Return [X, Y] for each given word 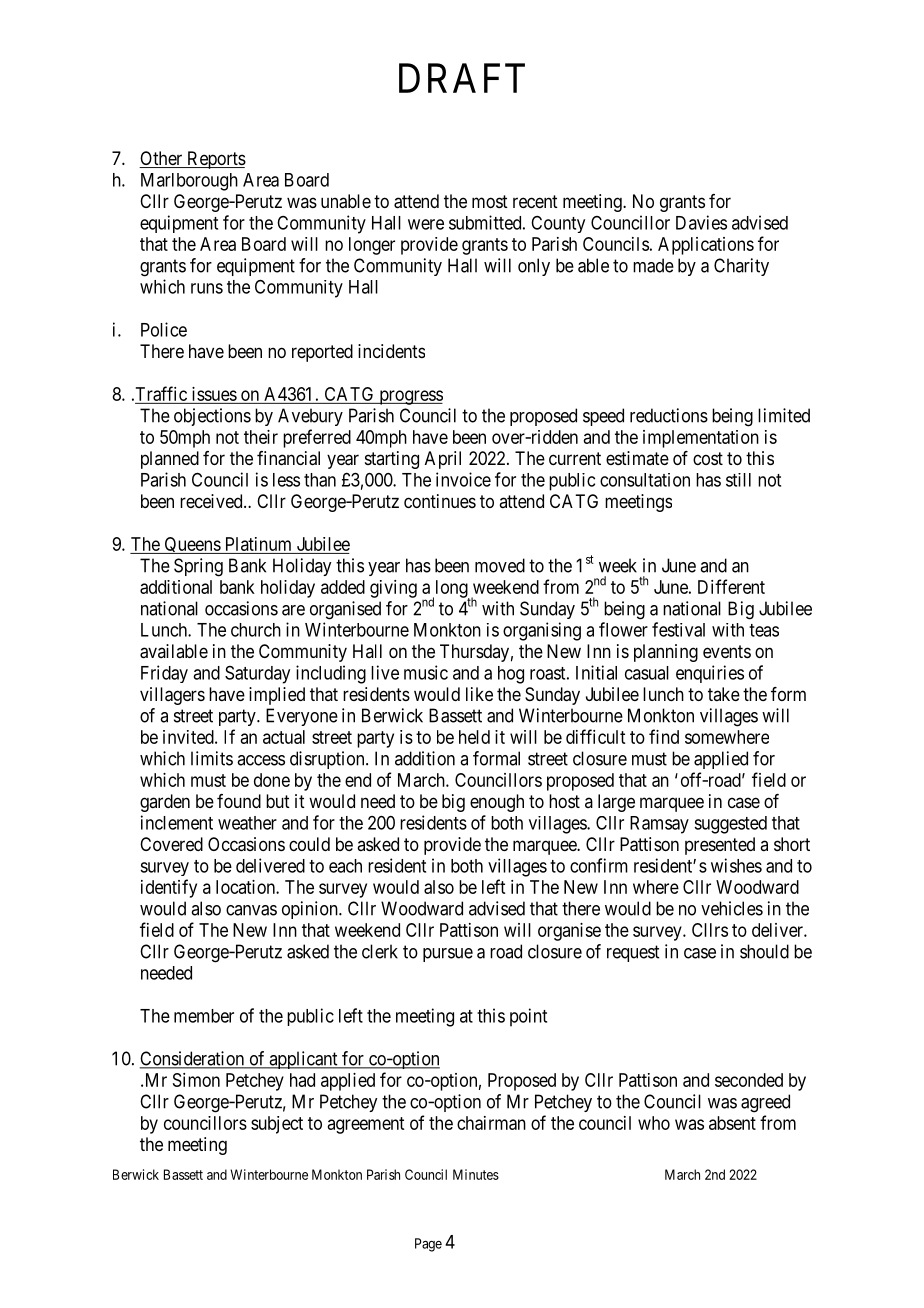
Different [731, 586]
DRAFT [462, 78]
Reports [215, 160]
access [261, 760]
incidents [391, 351]
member [204, 1016]
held [474, 737]
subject [277, 1125]
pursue [448, 955]
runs [207, 288]
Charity [741, 267]
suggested [730, 825]
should [764, 951]
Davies [701, 222]
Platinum [258, 544]
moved [500, 565]
